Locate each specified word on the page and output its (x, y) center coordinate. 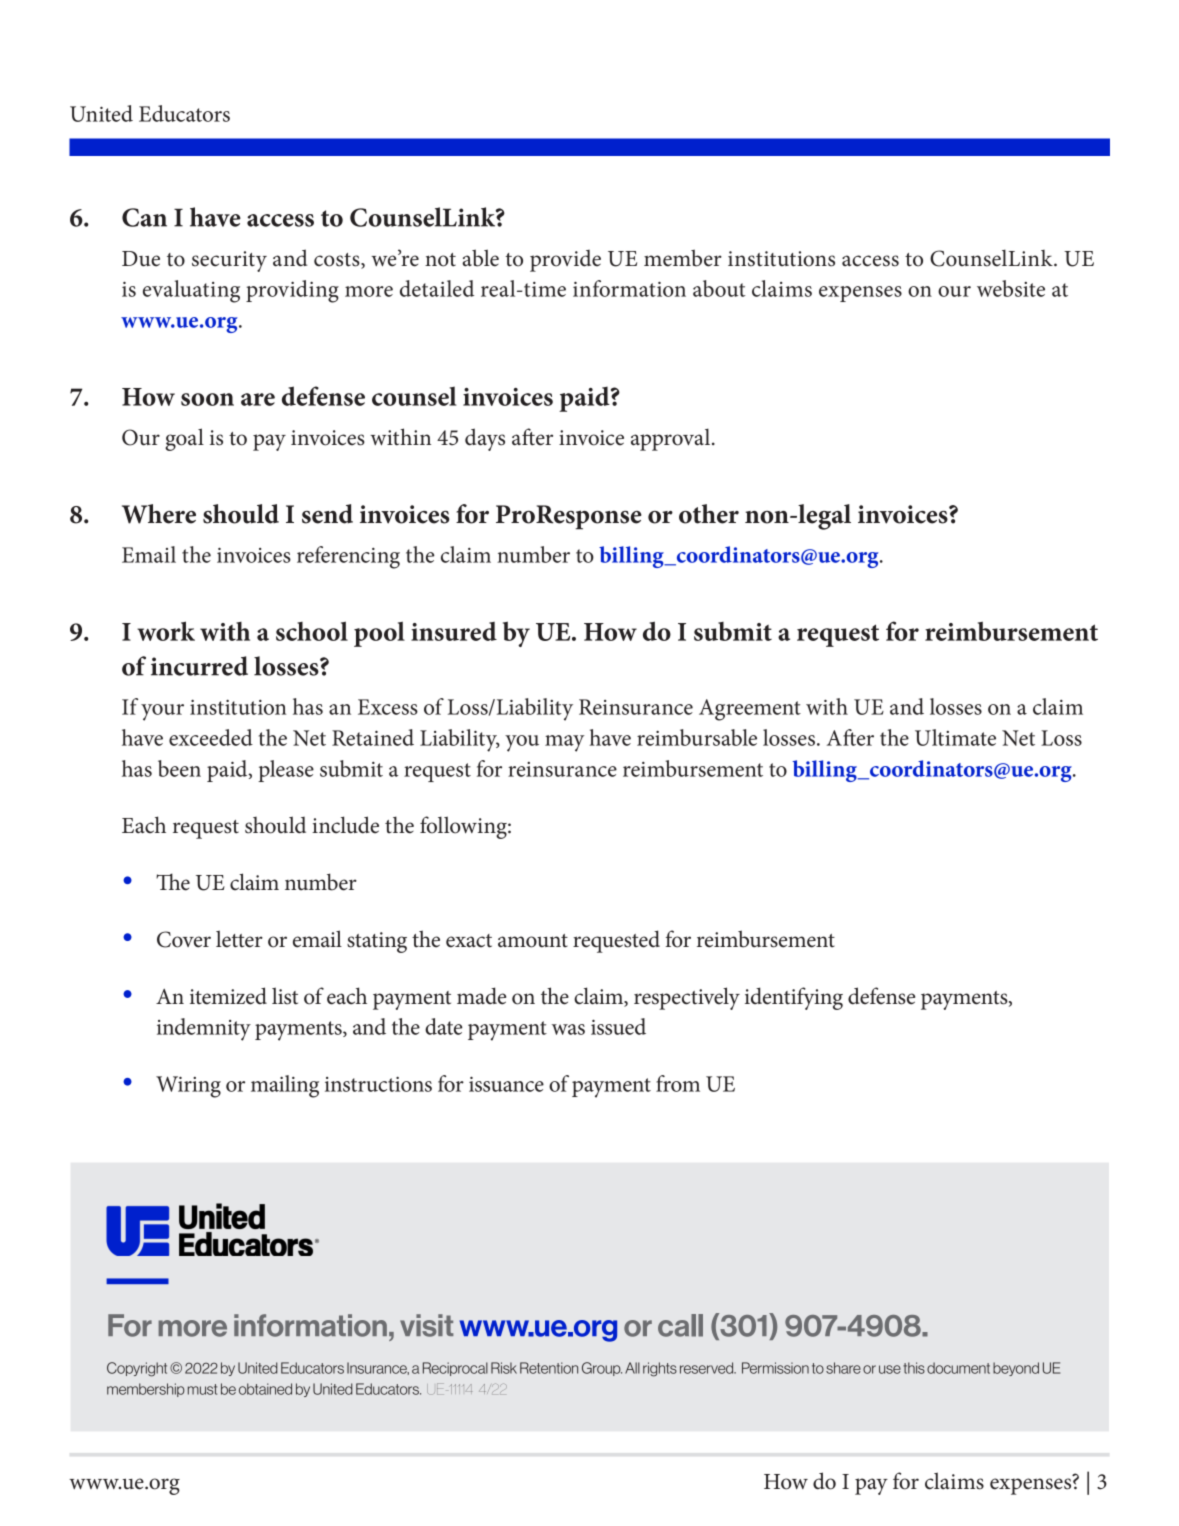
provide (565, 261)
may (565, 743)
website (1011, 288)
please (286, 771)
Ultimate (955, 737)
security (229, 261)
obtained (265, 1389)
